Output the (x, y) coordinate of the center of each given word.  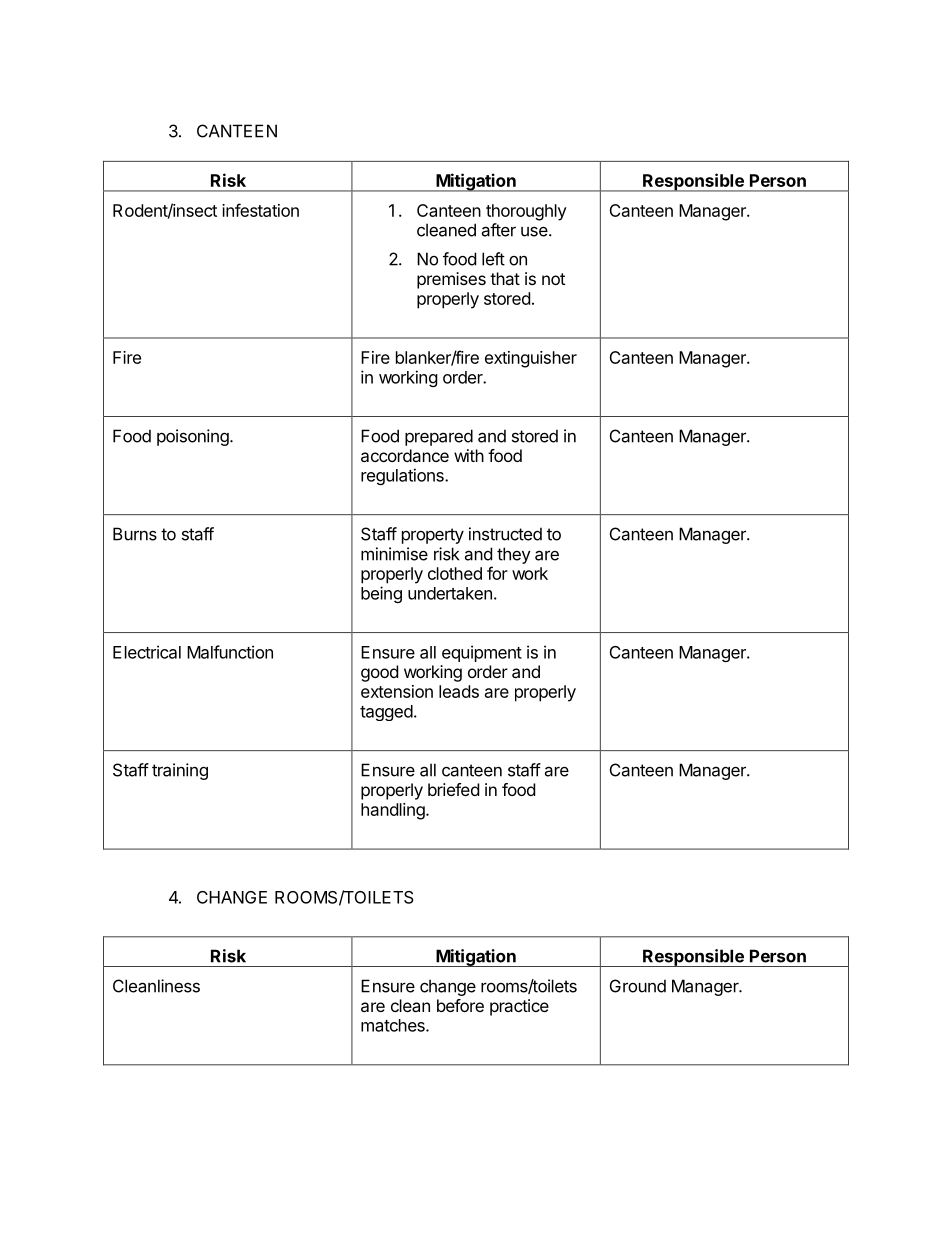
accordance (405, 455)
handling (393, 811)
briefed (453, 789)
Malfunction (230, 652)
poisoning (194, 437)
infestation (260, 210)
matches (394, 1025)
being (381, 594)
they (514, 555)
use (535, 231)
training (180, 771)
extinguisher (531, 359)
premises (451, 280)
